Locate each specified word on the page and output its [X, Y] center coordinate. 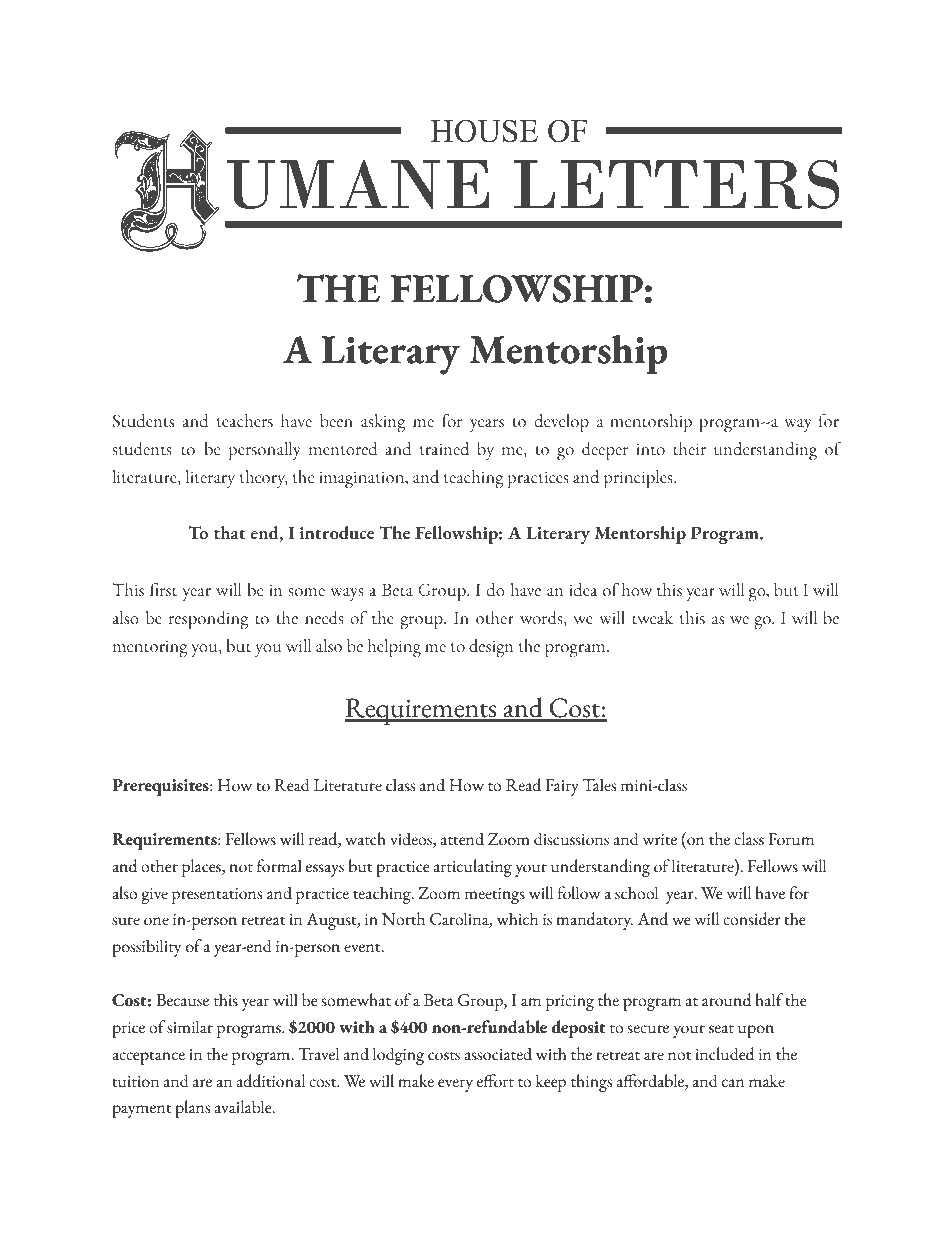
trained [444, 448]
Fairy [562, 787]
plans [192, 1109]
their [689, 448]
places [202, 868]
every [455, 1085]
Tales [599, 785]
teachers [245, 421]
